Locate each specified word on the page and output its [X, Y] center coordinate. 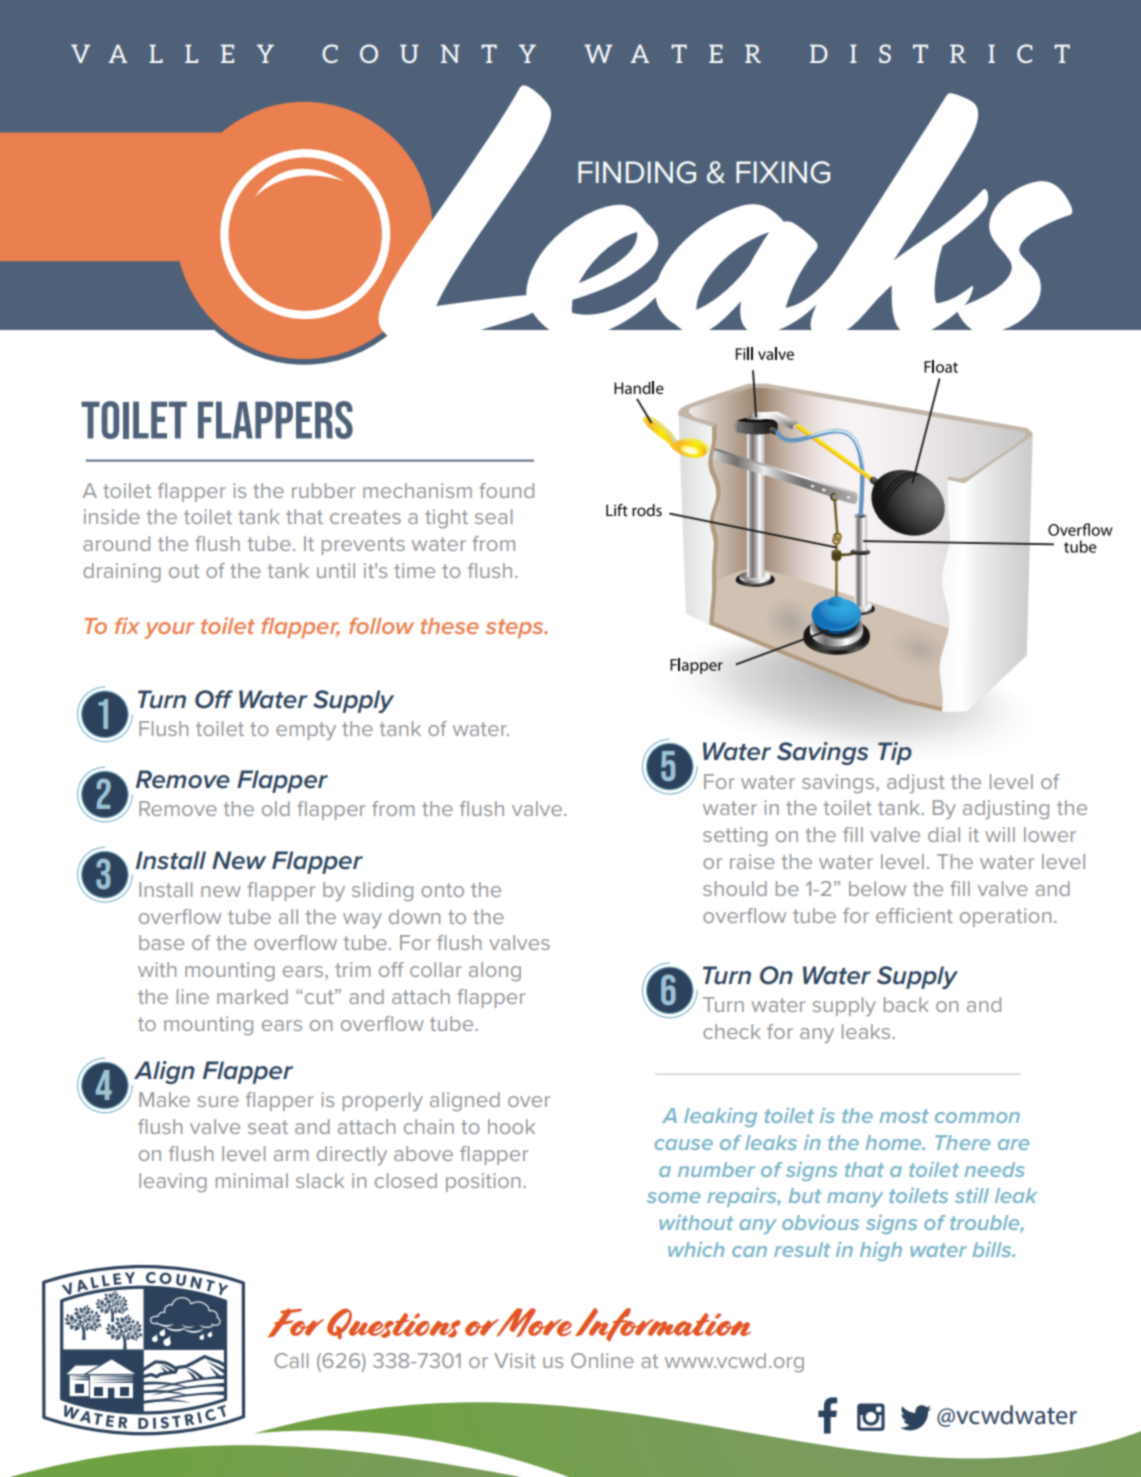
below [877, 888]
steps [516, 629]
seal [493, 516]
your [169, 630]
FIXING [783, 172]
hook [511, 1126]
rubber [323, 490]
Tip [895, 753]
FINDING [637, 172]
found [506, 490]
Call [291, 1360]
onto [442, 890]
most [904, 1116]
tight [446, 518]
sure [218, 1101]
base [161, 942]
